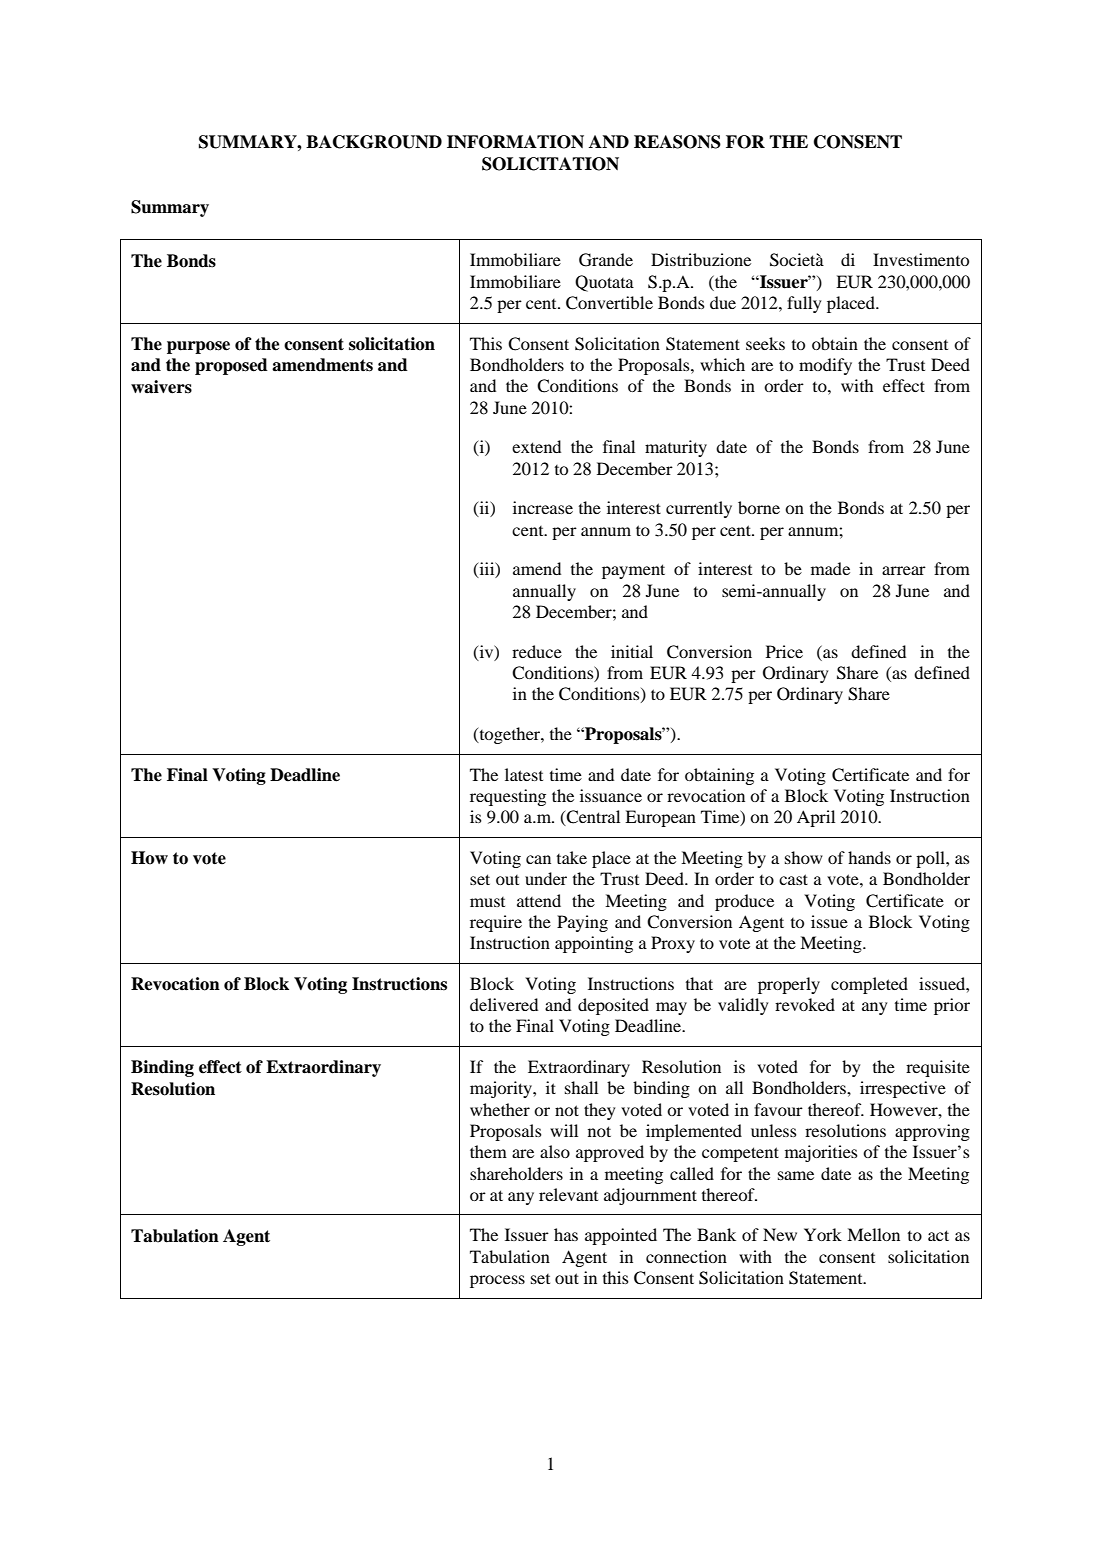  Describe the element at coordinates (873, 1234) in the page. I see `Mellon` at that location.
